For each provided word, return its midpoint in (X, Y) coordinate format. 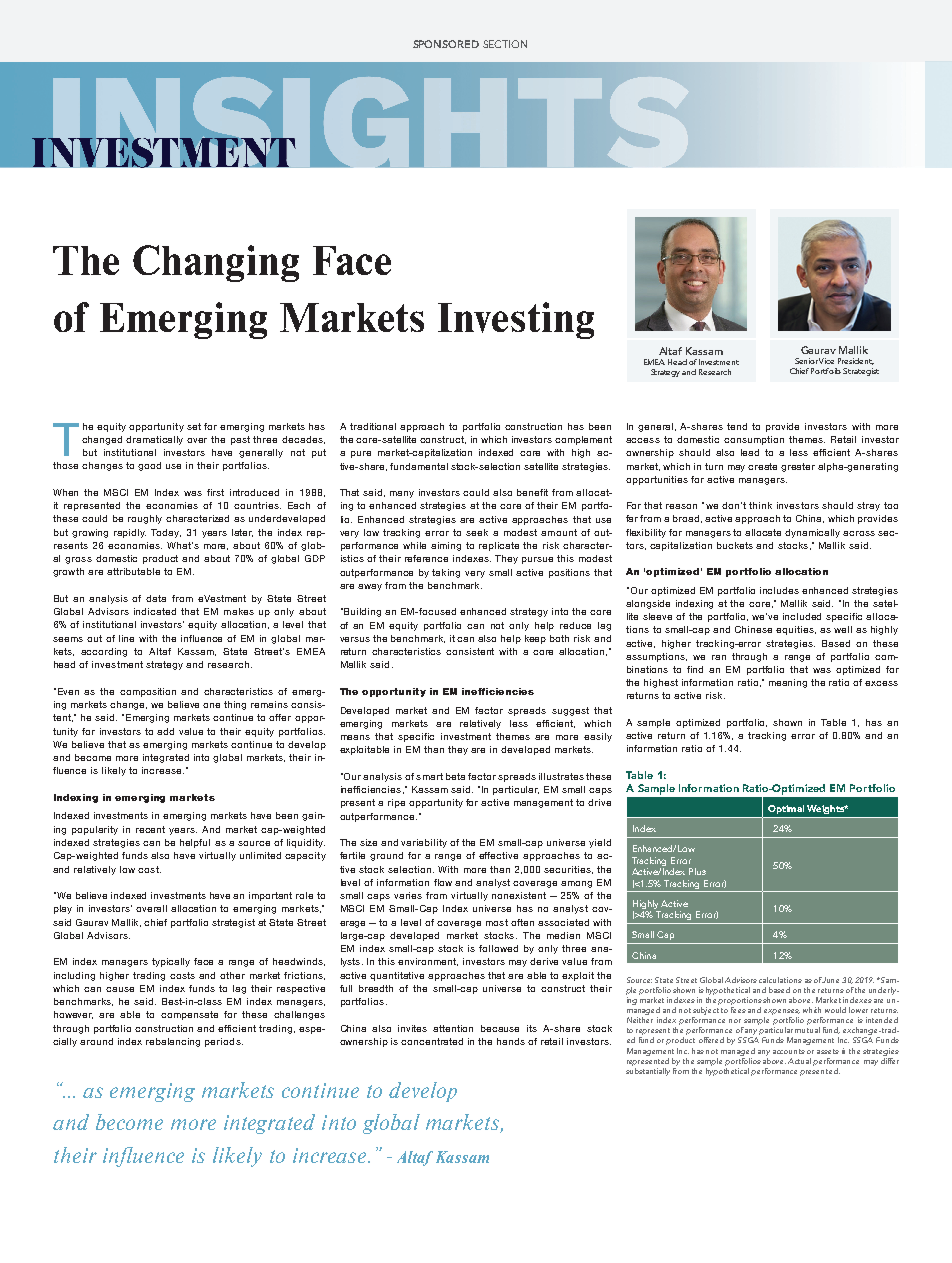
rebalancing (173, 1042)
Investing (516, 320)
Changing (216, 263)
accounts (789, 1051)
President (856, 361)
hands (511, 1041)
